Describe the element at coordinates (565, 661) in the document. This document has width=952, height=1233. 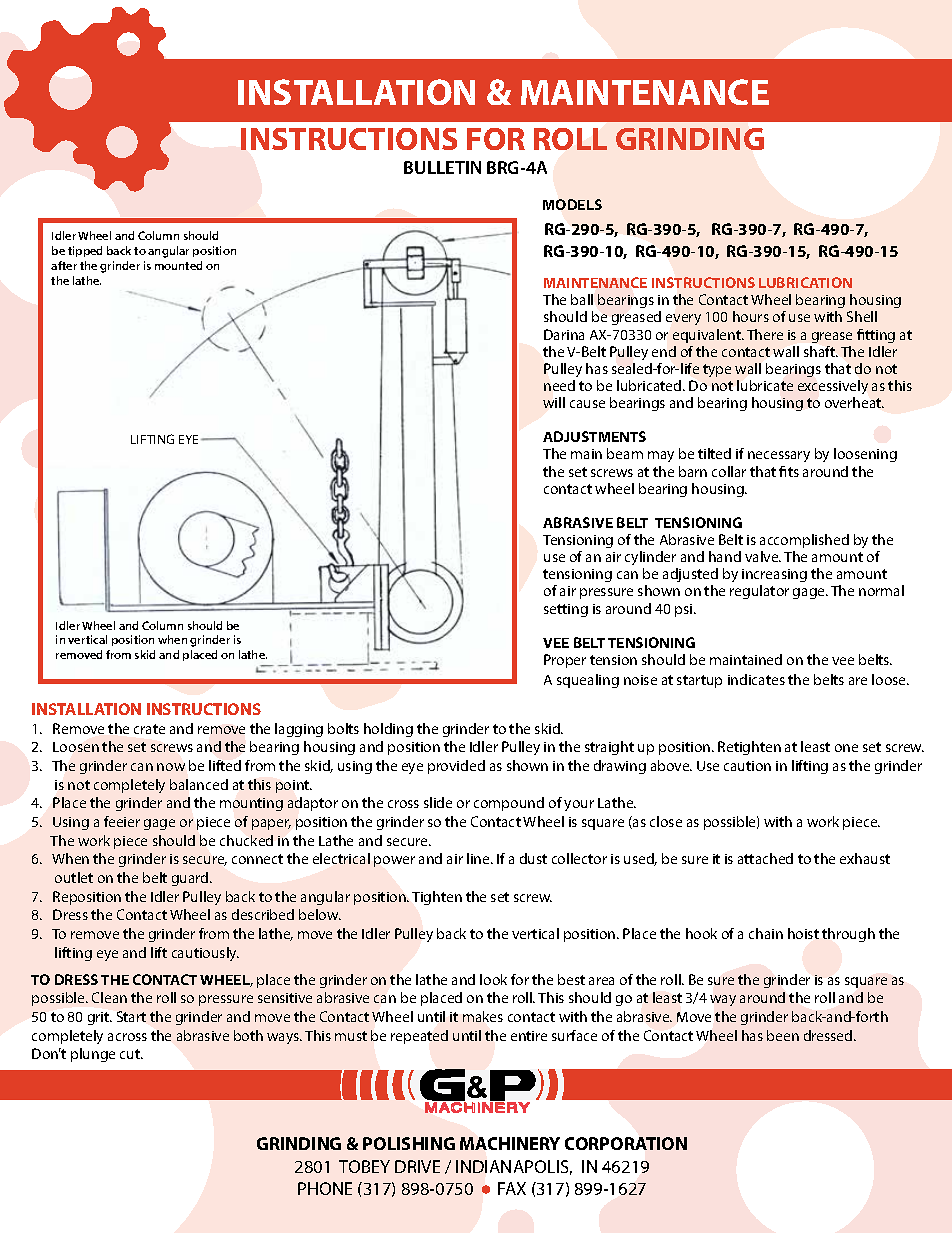
I see `Proper` at that location.
